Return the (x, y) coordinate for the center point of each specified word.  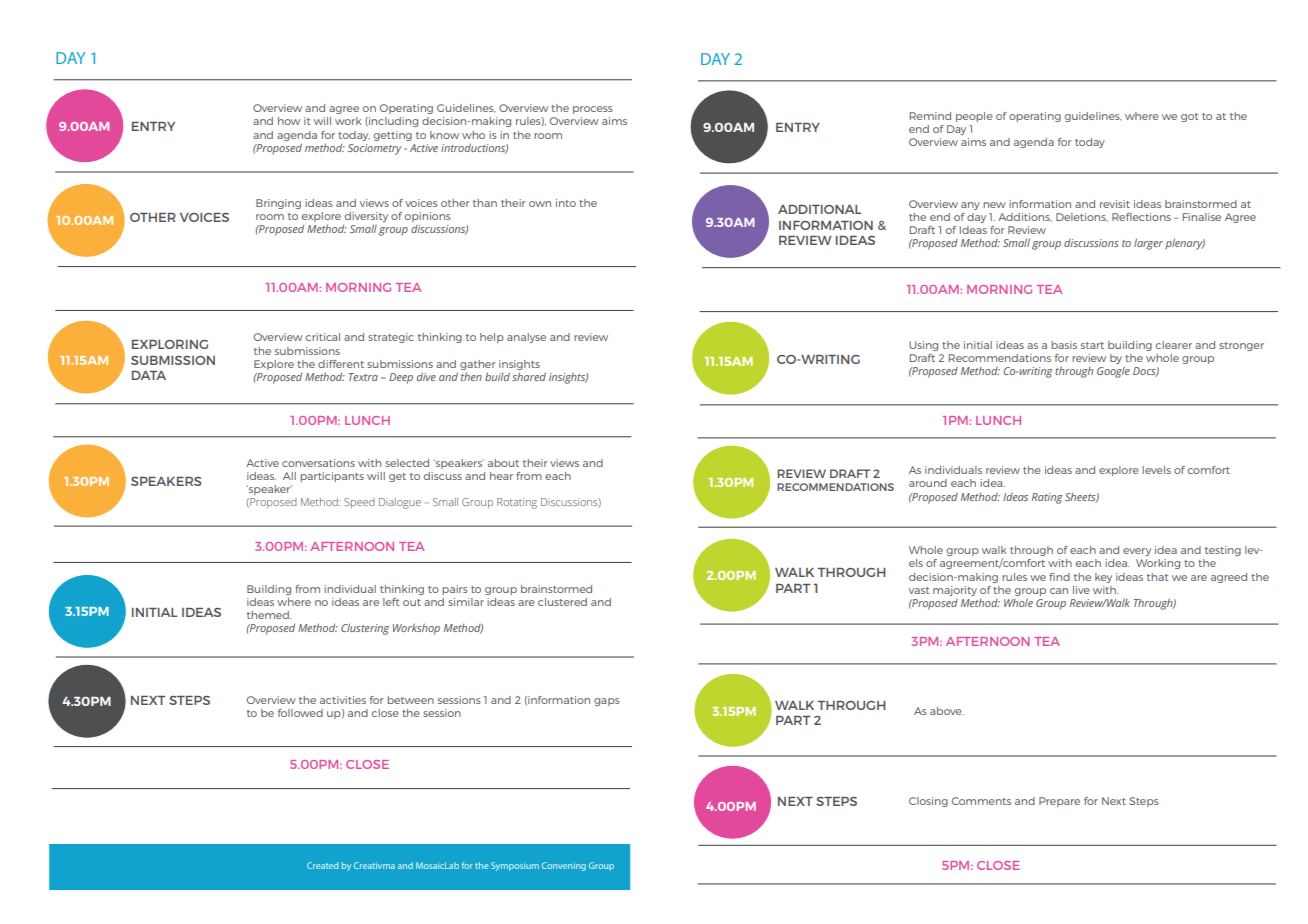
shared (529, 376)
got (1189, 117)
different (341, 364)
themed (269, 615)
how (289, 121)
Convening (564, 866)
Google (1113, 372)
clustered (562, 602)
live (1081, 590)
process (593, 110)
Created (323, 865)
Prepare (1059, 802)
